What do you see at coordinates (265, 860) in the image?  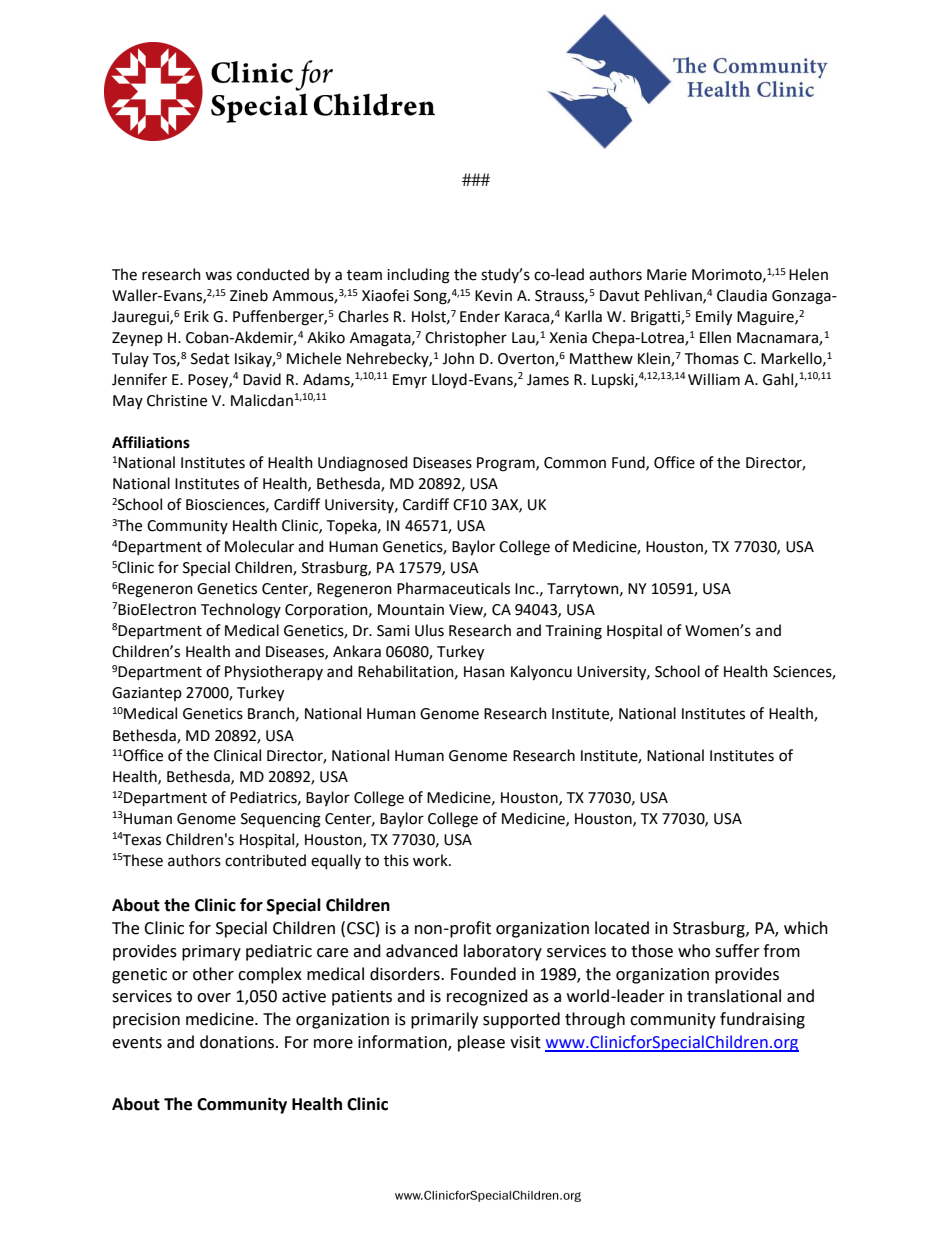 I see `contributed` at bounding box center [265, 860].
